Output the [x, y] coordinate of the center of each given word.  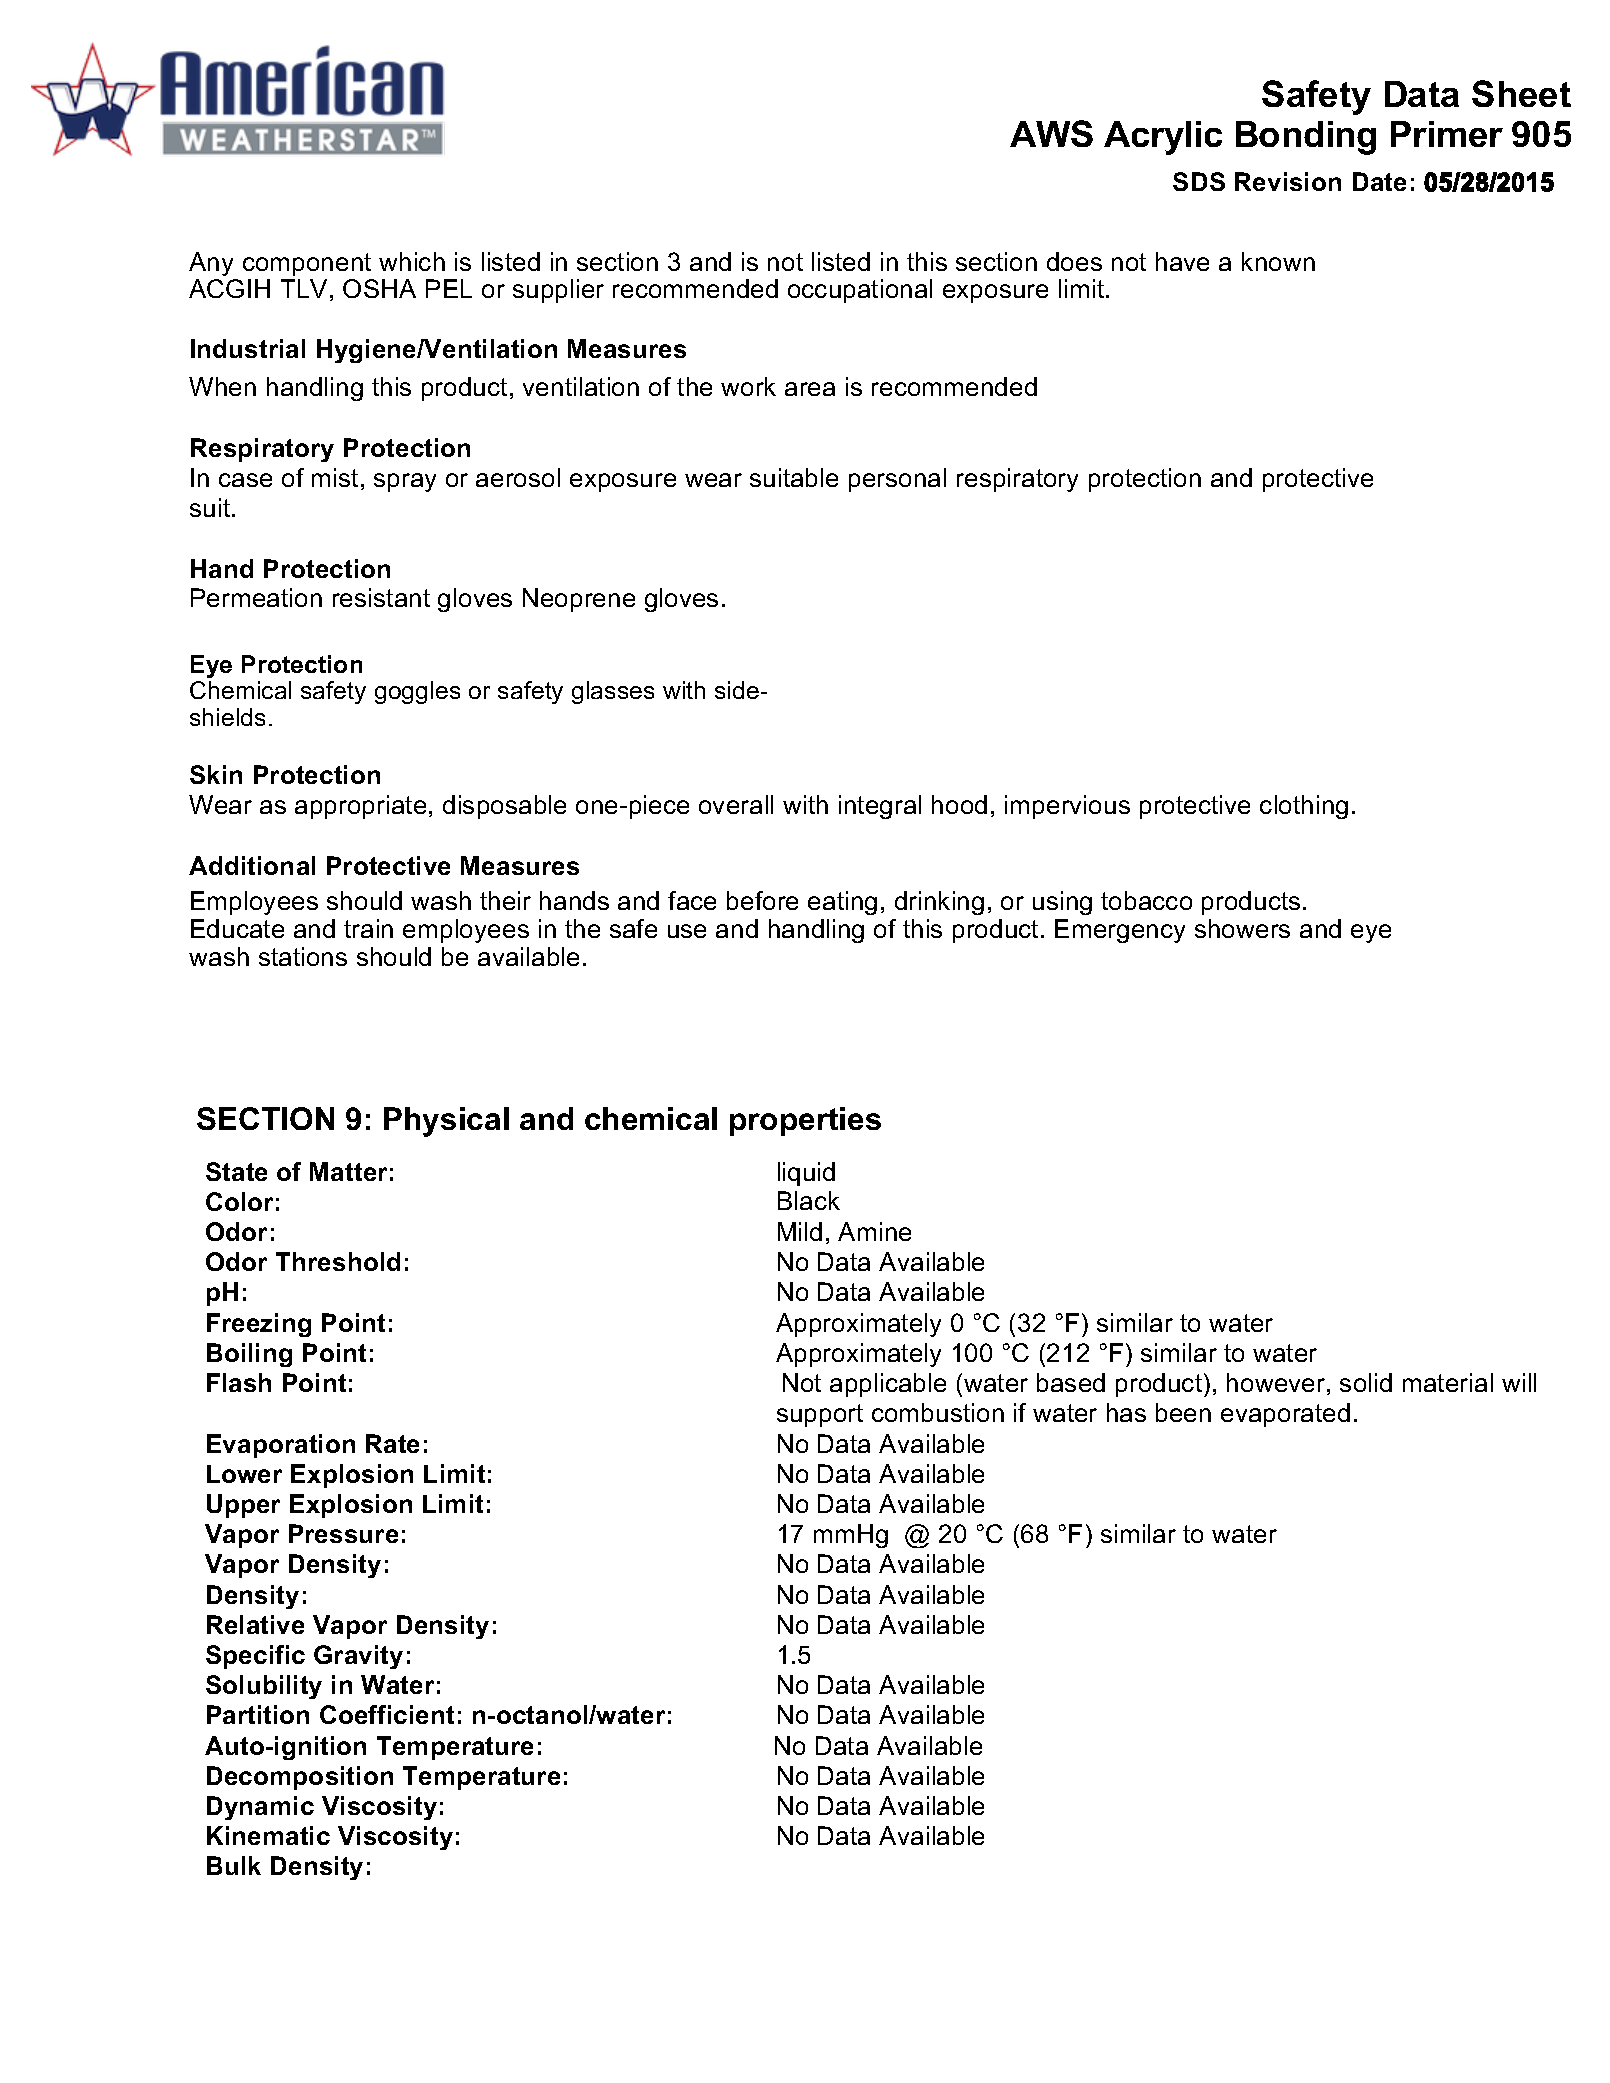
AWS [1051, 133]
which [412, 261]
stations [303, 956]
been [1183, 1412]
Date [1379, 181]
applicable [888, 1385]
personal [897, 480]
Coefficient [387, 1714]
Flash [239, 1382]
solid [1366, 1382]
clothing [1304, 807]
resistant [381, 597]
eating [842, 903]
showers [1242, 928]
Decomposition [300, 1778]
